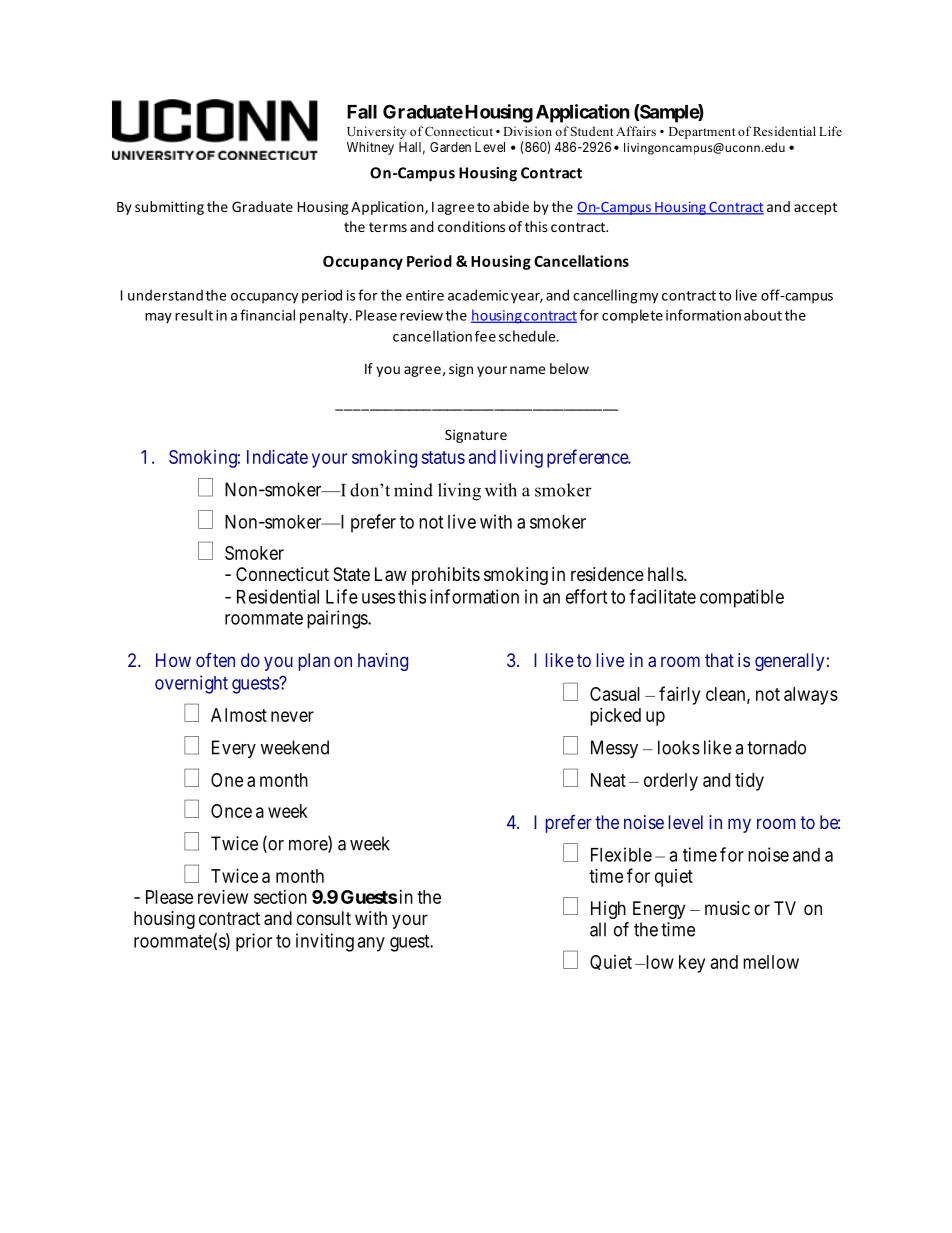  I want to click on submitting, so click(169, 208).
